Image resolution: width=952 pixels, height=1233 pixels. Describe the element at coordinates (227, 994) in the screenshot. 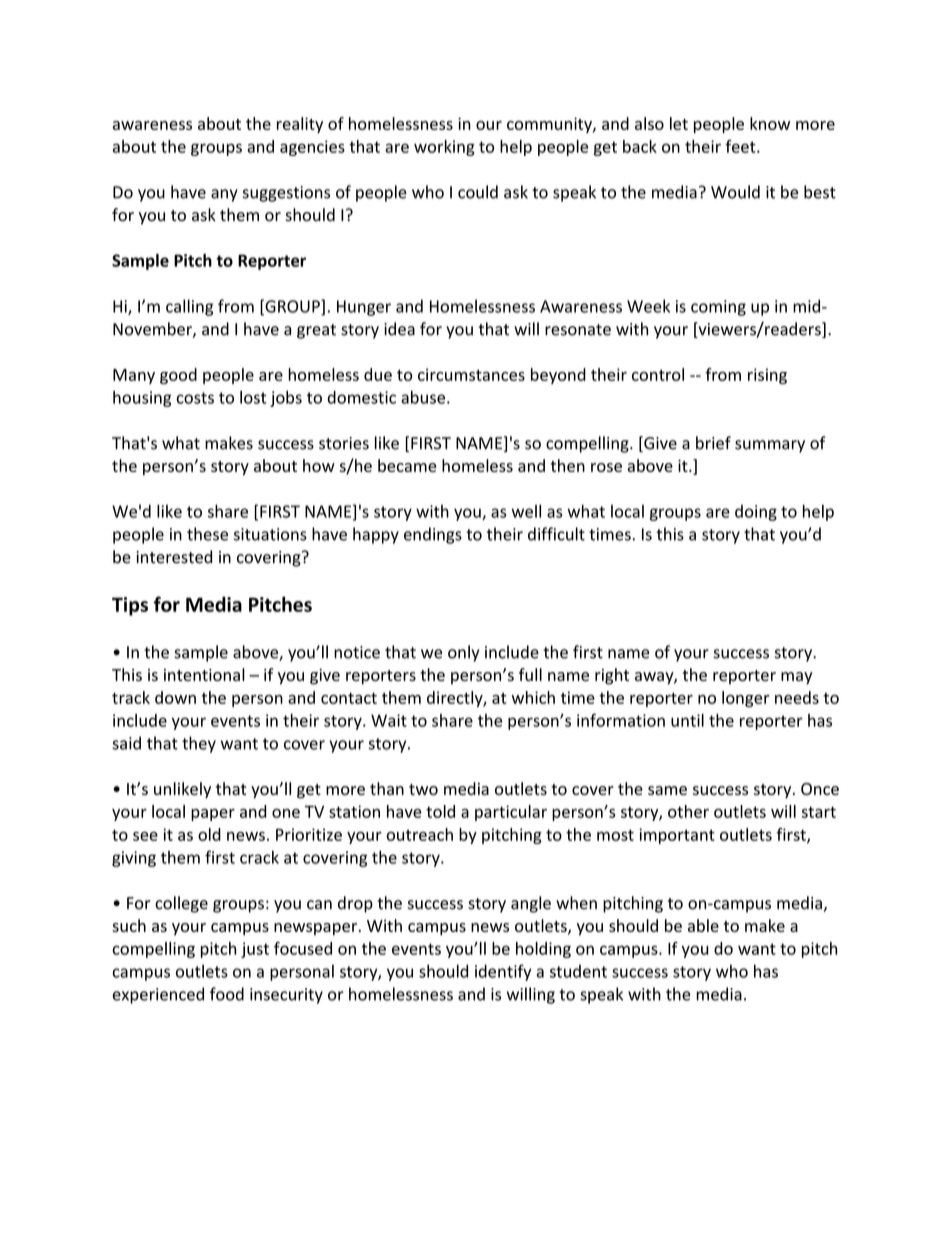

I see `food` at that location.
